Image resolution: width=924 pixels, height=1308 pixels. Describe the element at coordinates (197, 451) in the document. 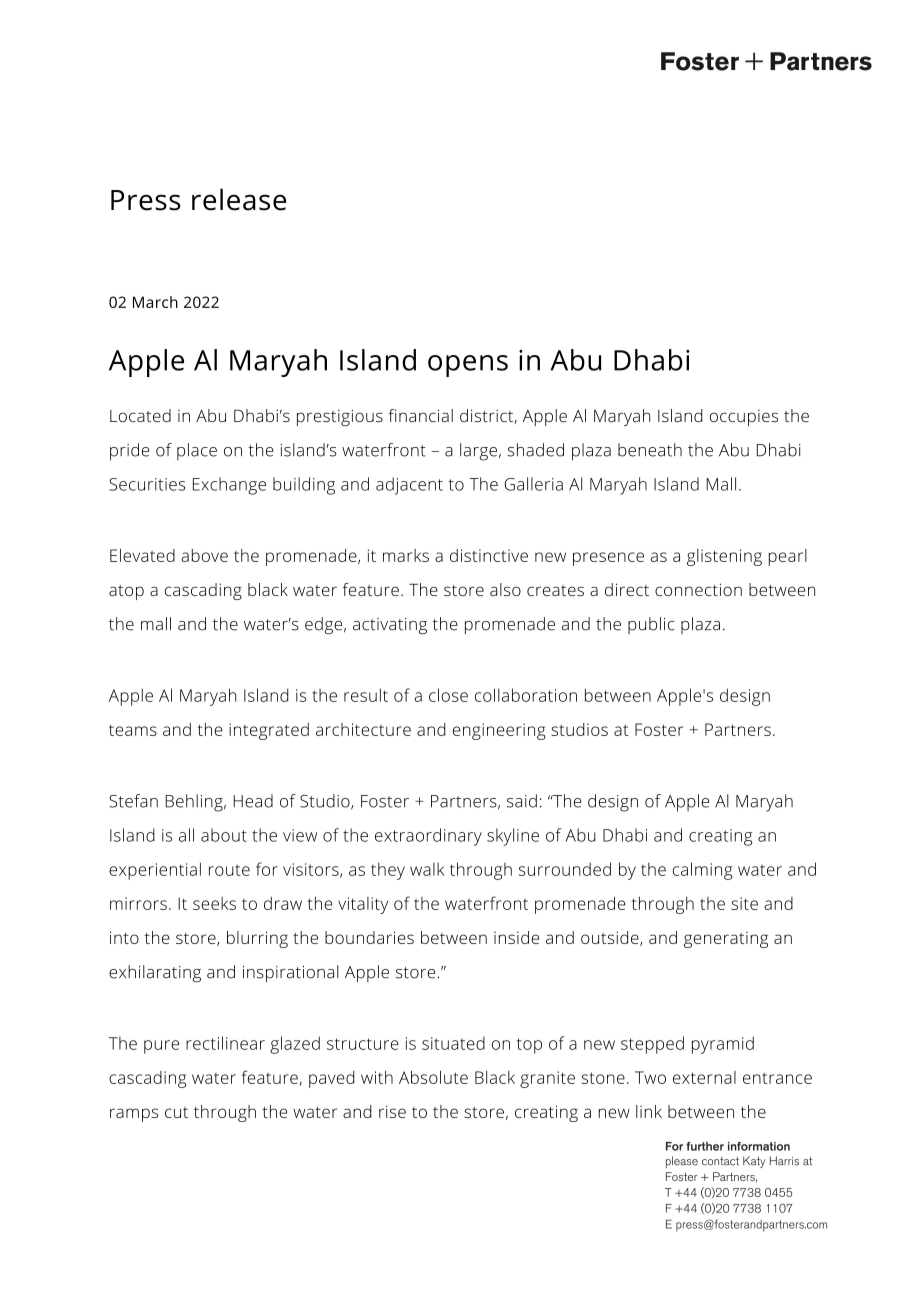

I see `place` at that location.
